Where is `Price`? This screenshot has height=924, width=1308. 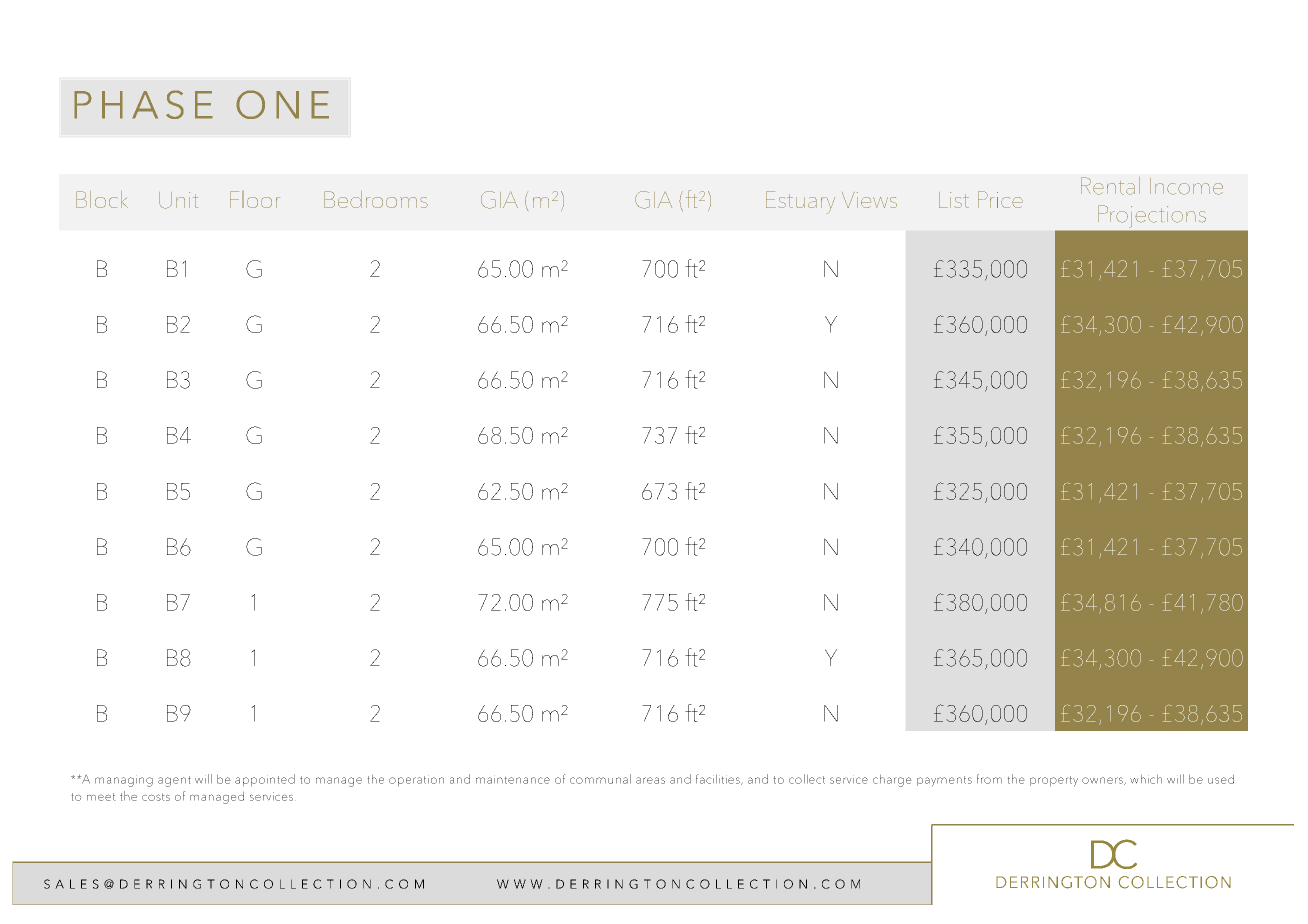
Price is located at coordinates (1000, 199).
